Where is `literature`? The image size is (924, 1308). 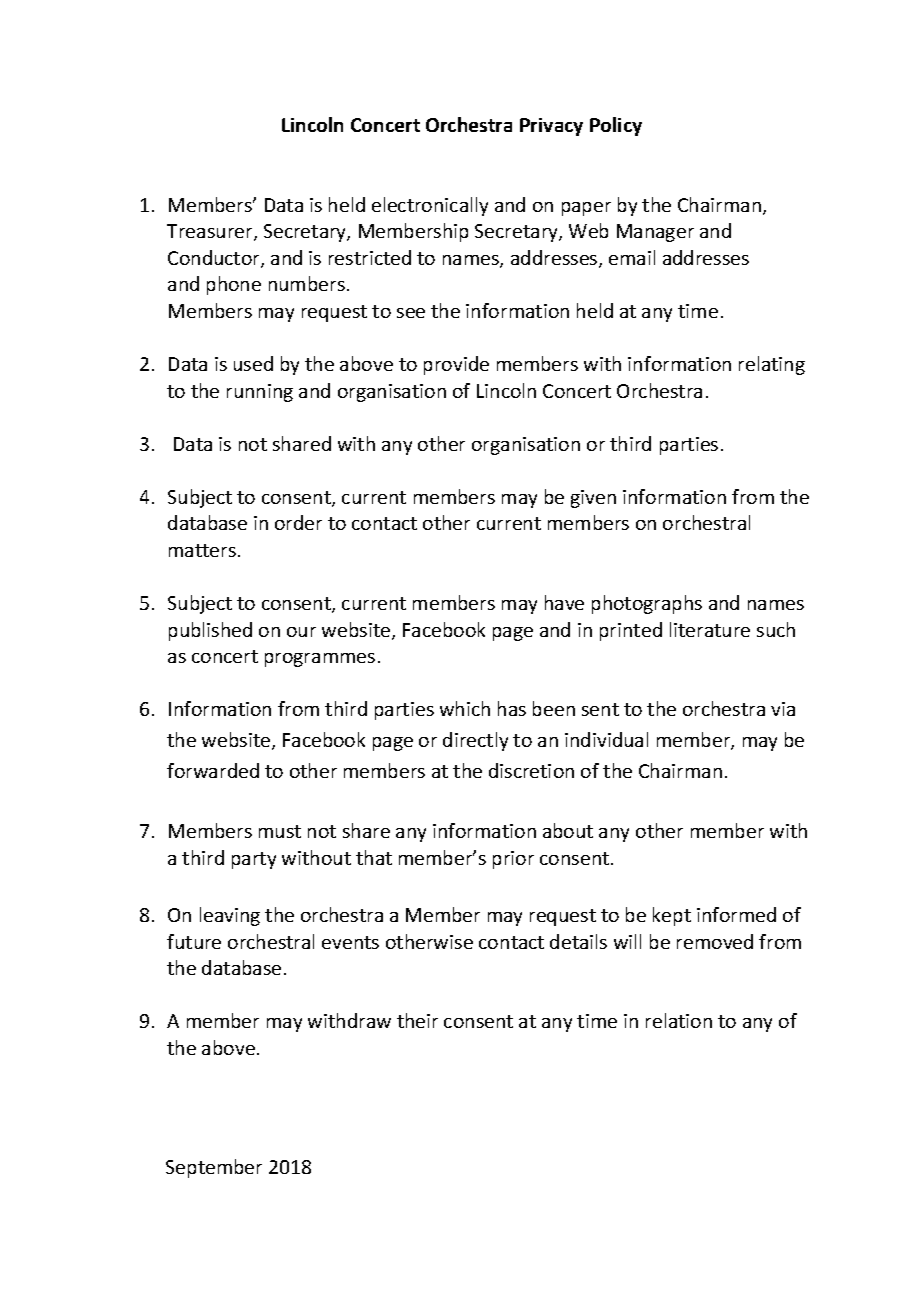 literature is located at coordinates (710, 629).
